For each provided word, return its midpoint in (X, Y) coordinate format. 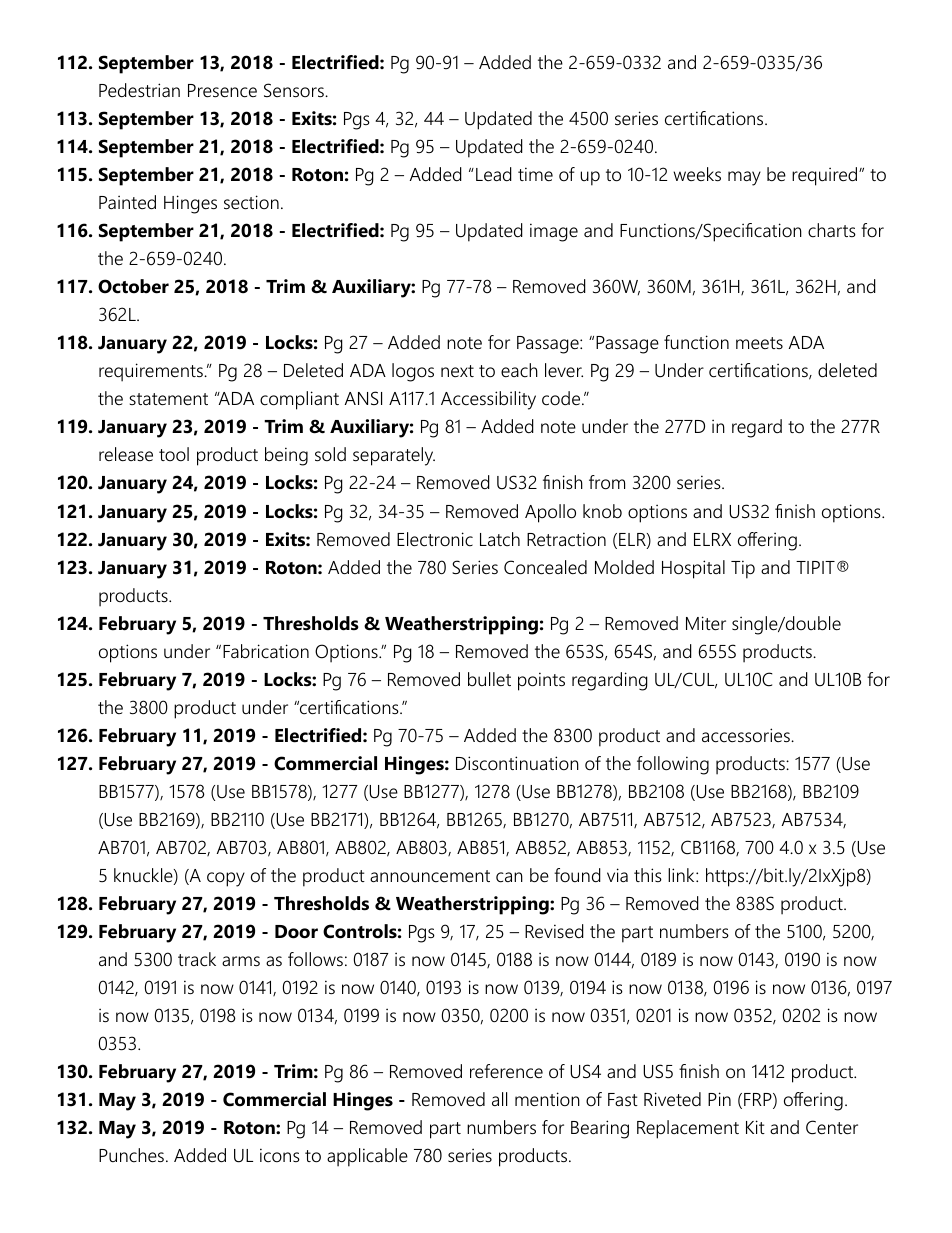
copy (226, 879)
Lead (494, 174)
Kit (755, 1127)
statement (169, 399)
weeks (697, 174)
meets (759, 343)
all (499, 1099)
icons (280, 1155)
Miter (706, 623)
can (509, 877)
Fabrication (266, 651)
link (682, 875)
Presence (222, 91)
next (457, 371)
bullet (489, 679)
